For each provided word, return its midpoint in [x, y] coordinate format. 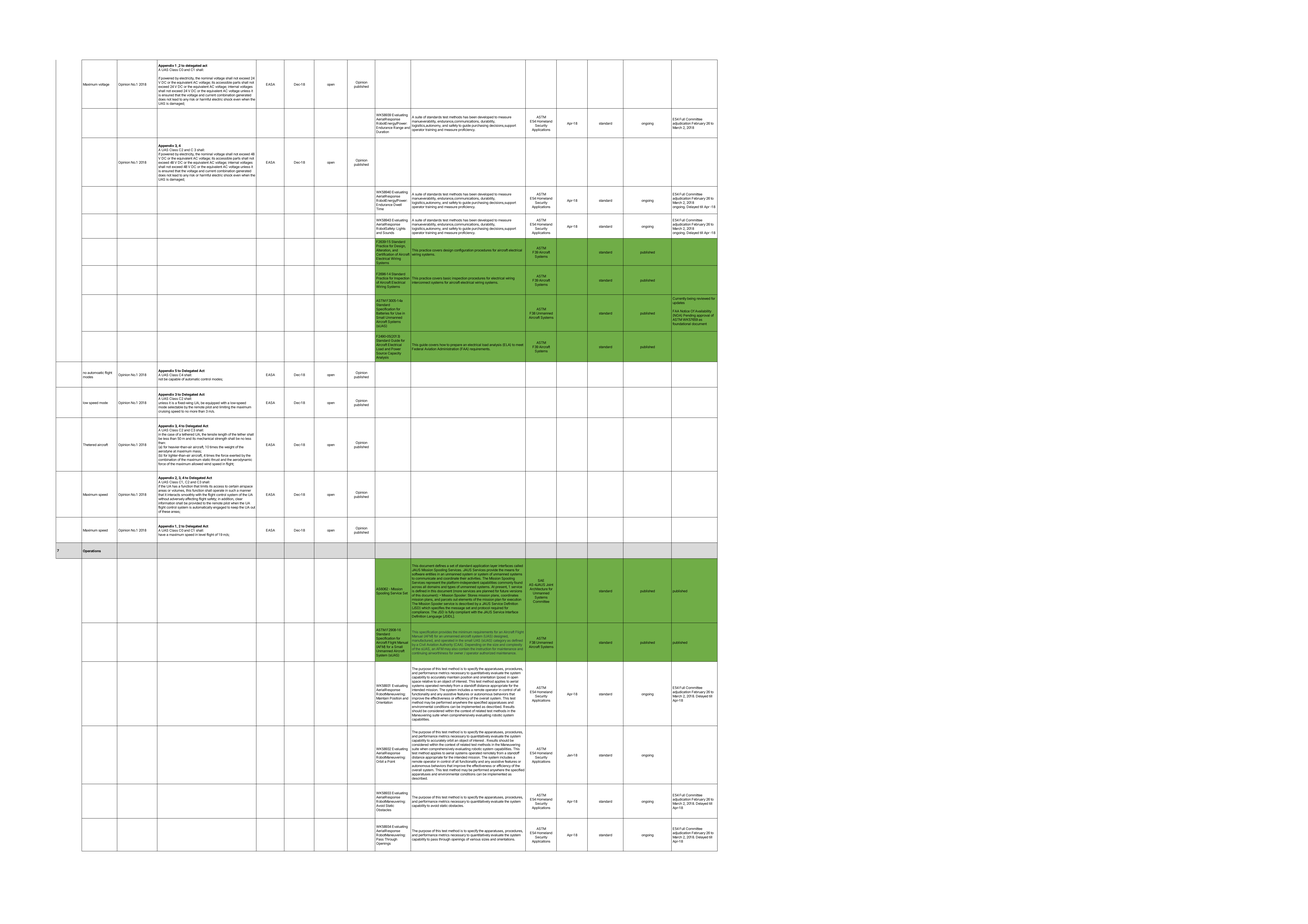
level [202, 533]
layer [494, 566]
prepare [456, 346]
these [165, 510]
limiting [224, 406]
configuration [464, 250]
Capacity [394, 353]
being [692, 299]
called [518, 566]
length [222, 436]
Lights [401, 228]
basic [447, 278]
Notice [684, 311]
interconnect [421, 282]
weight [229, 447]
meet [521, 345]
